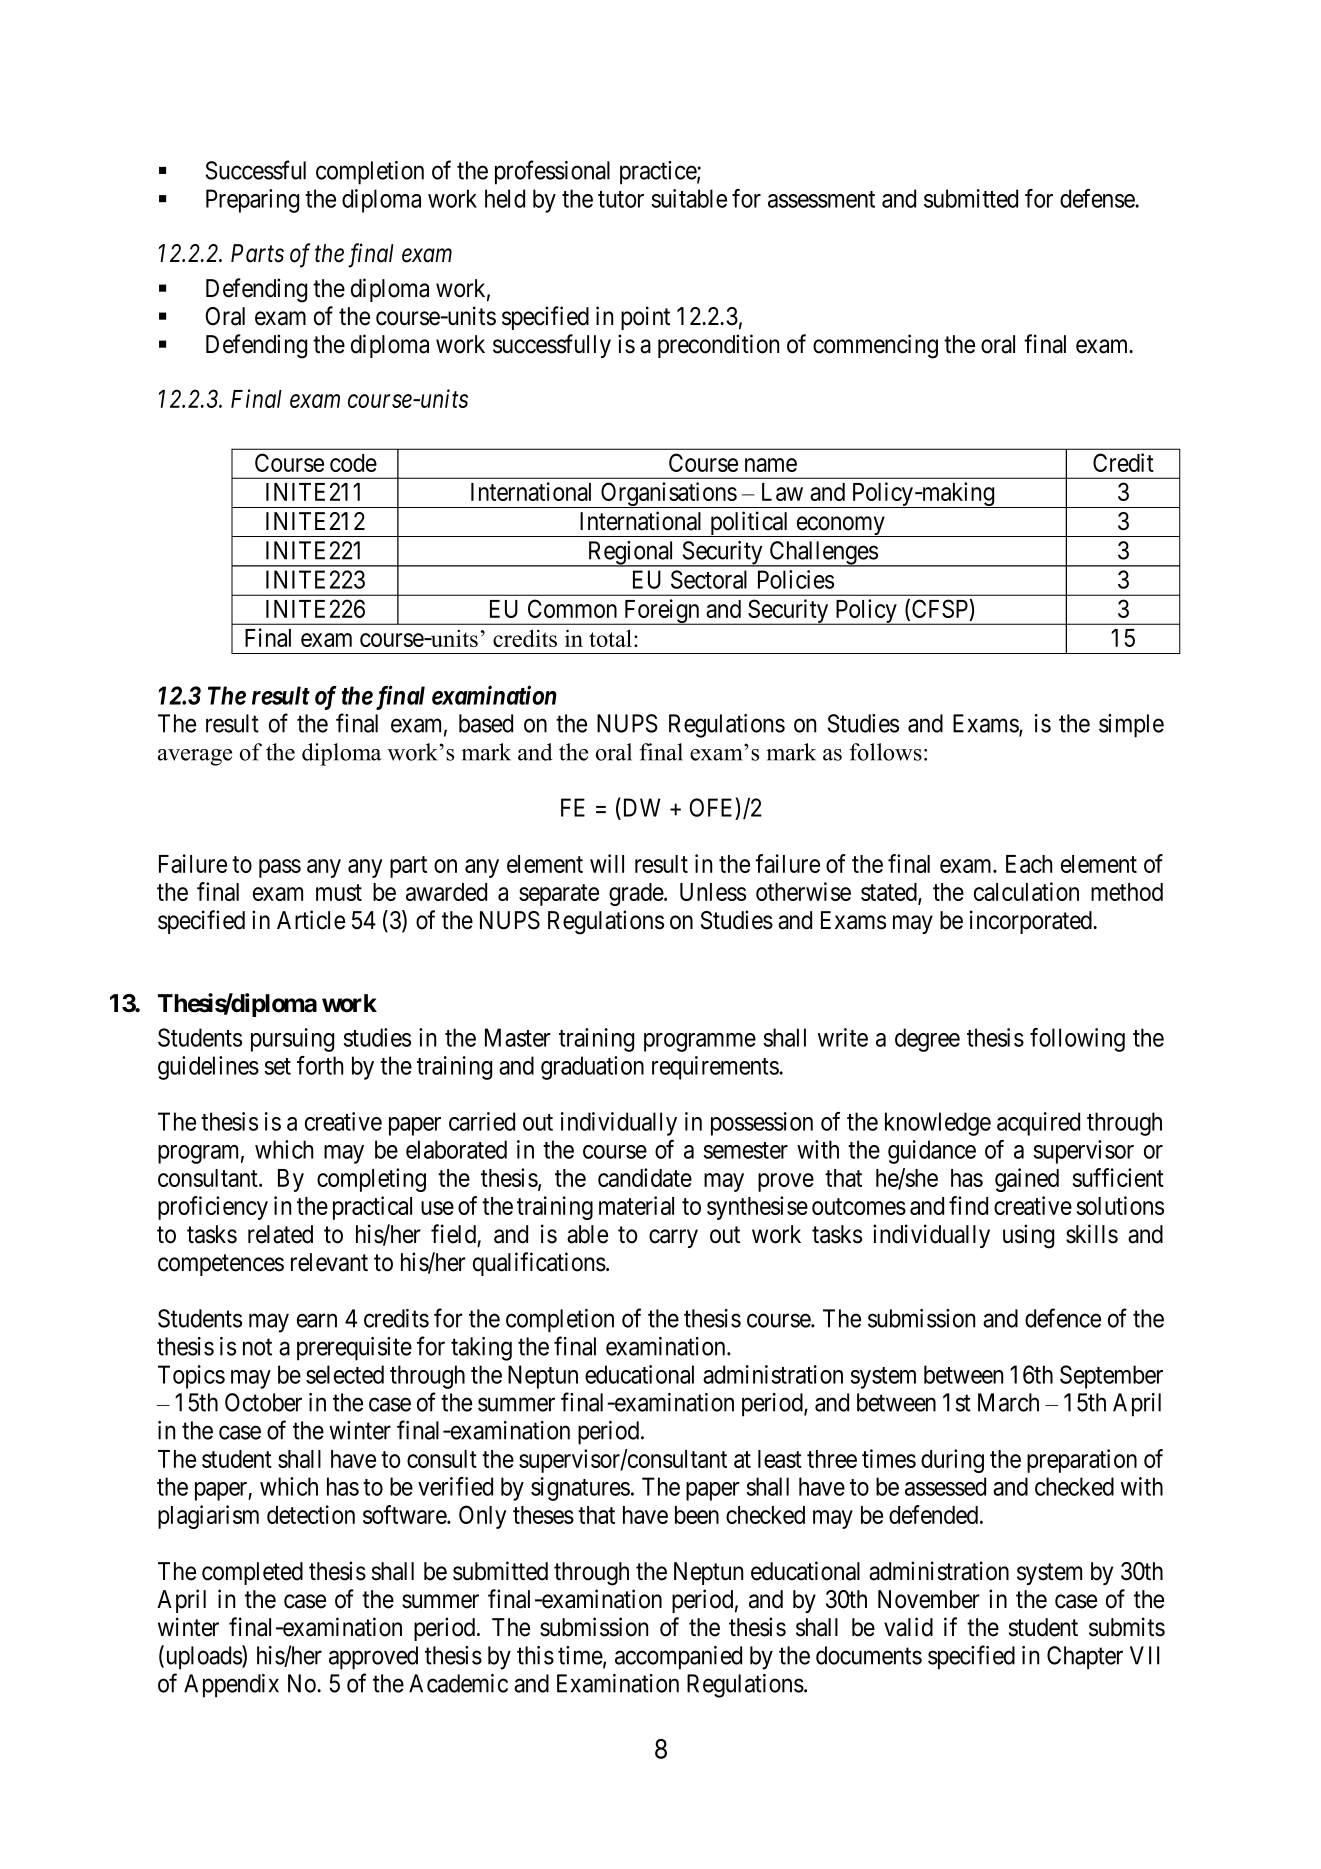 The height and width of the image is (1869, 1321). I want to click on completing, so click(371, 1180).
